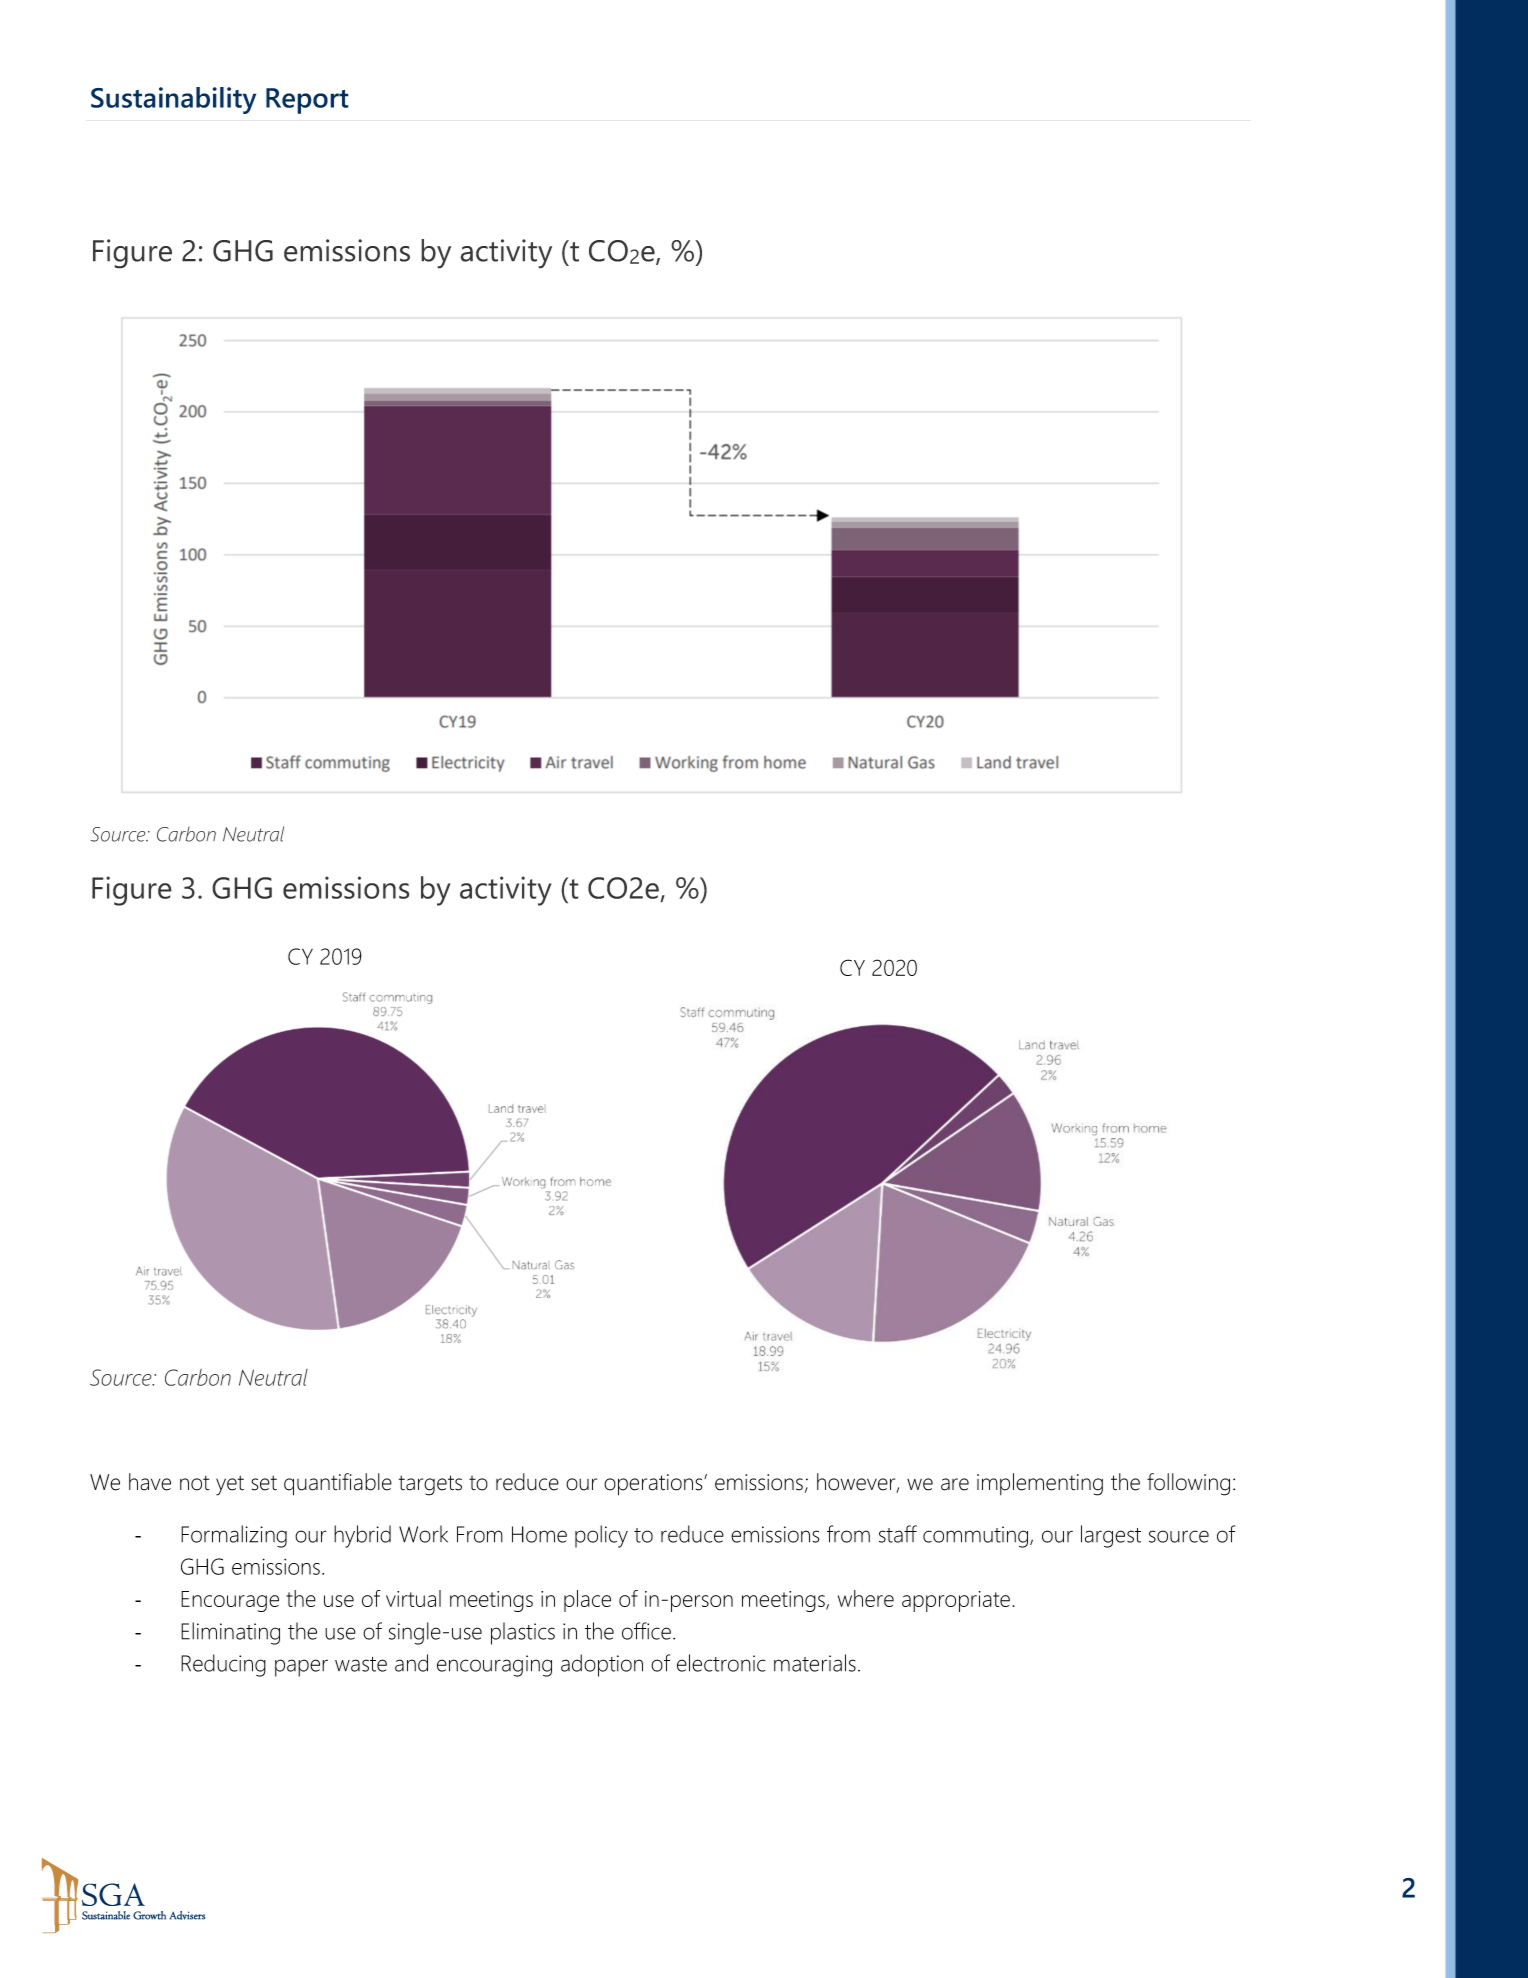  What do you see at coordinates (1040, 1484) in the screenshot?
I see `implementing` at bounding box center [1040, 1484].
